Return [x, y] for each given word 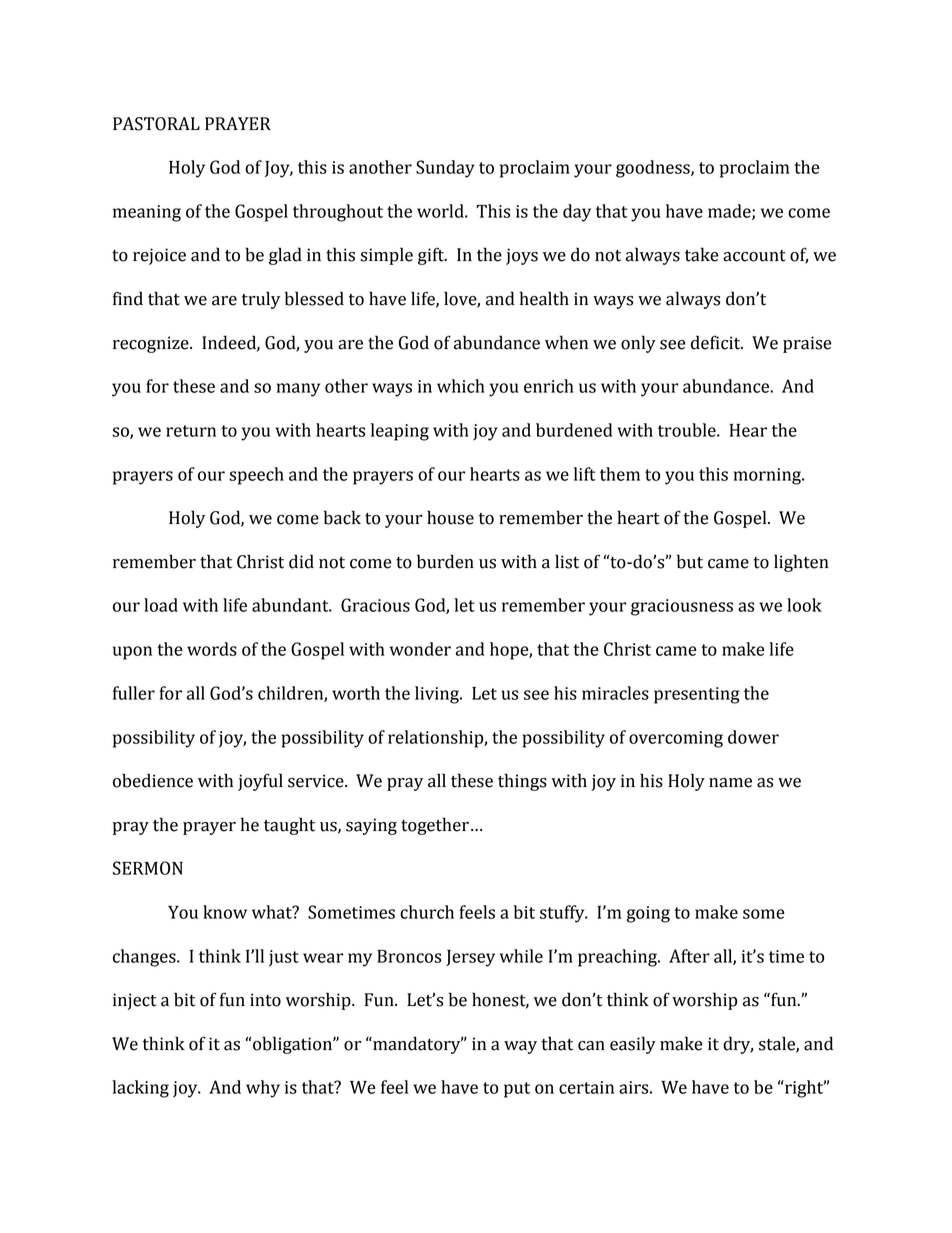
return [191, 431]
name [730, 783]
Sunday [445, 169]
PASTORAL [156, 124]
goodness [654, 169]
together [435, 826]
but [690, 561]
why [263, 1089]
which [461, 386]
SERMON [148, 868]
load [161, 605]
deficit [717, 342]
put [517, 1090]
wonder [420, 649]
